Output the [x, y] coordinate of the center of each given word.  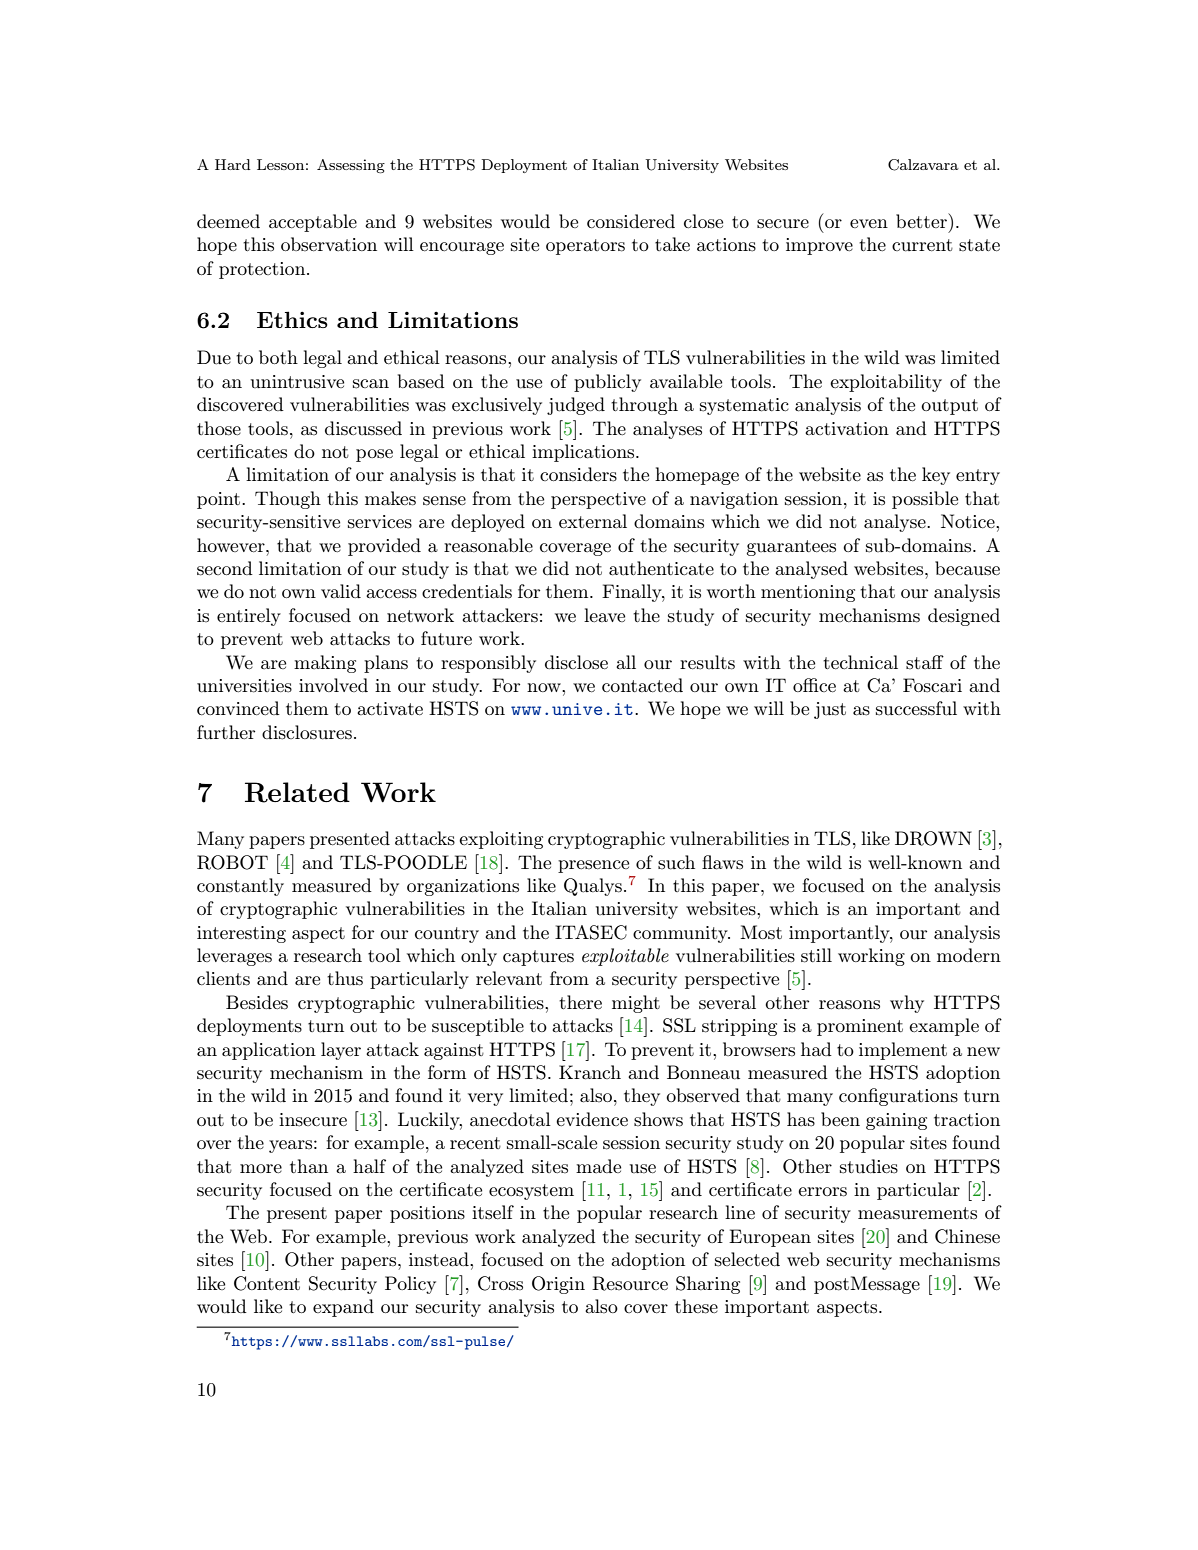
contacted [642, 685]
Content [267, 1283]
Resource [630, 1283]
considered [631, 221]
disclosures [307, 732]
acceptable [313, 223]
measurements [917, 1213]
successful [916, 708]
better [922, 220]
